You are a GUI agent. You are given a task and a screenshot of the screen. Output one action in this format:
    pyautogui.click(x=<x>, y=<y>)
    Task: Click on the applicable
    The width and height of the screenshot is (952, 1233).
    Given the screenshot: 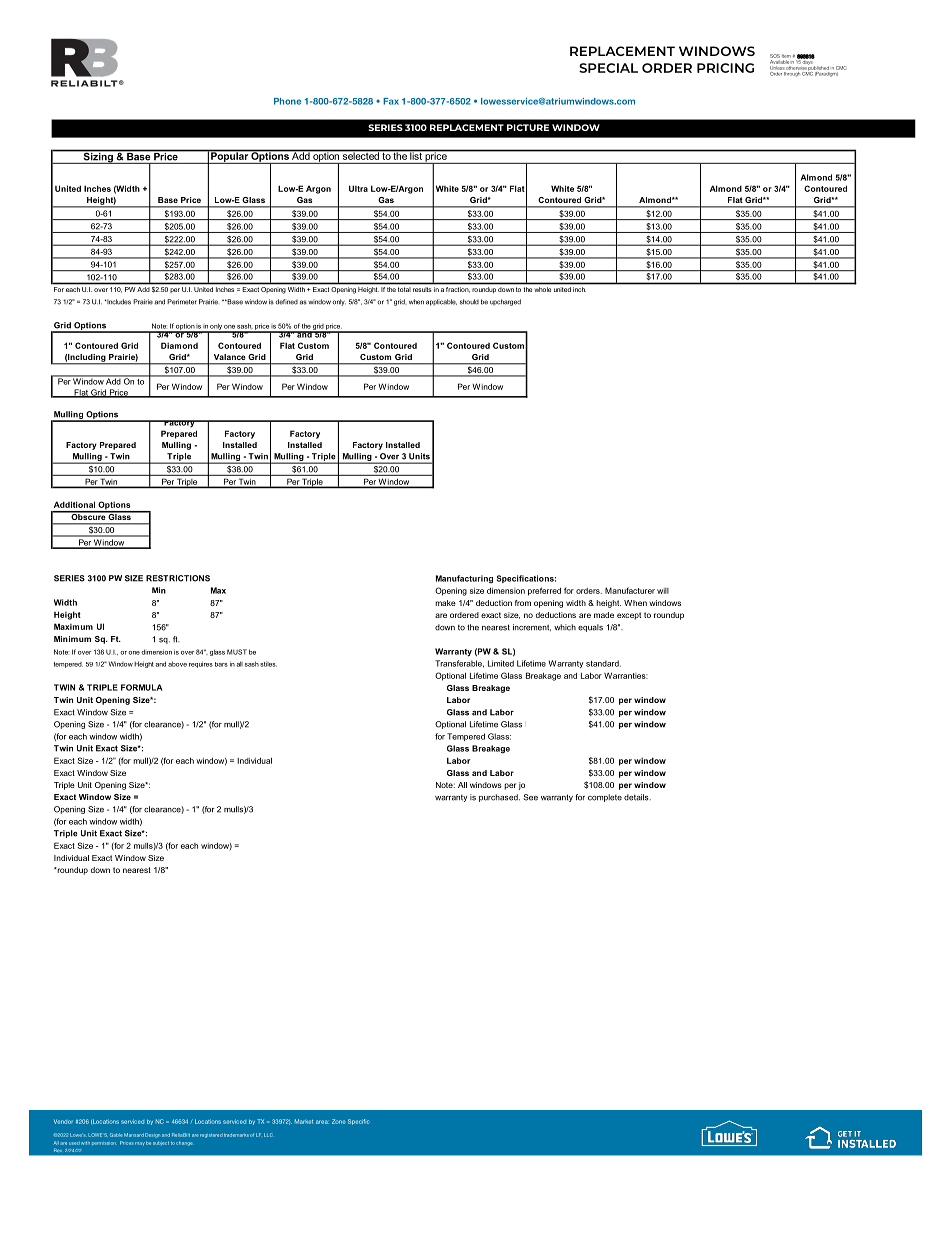 What is the action you would take?
    pyautogui.click(x=441, y=302)
